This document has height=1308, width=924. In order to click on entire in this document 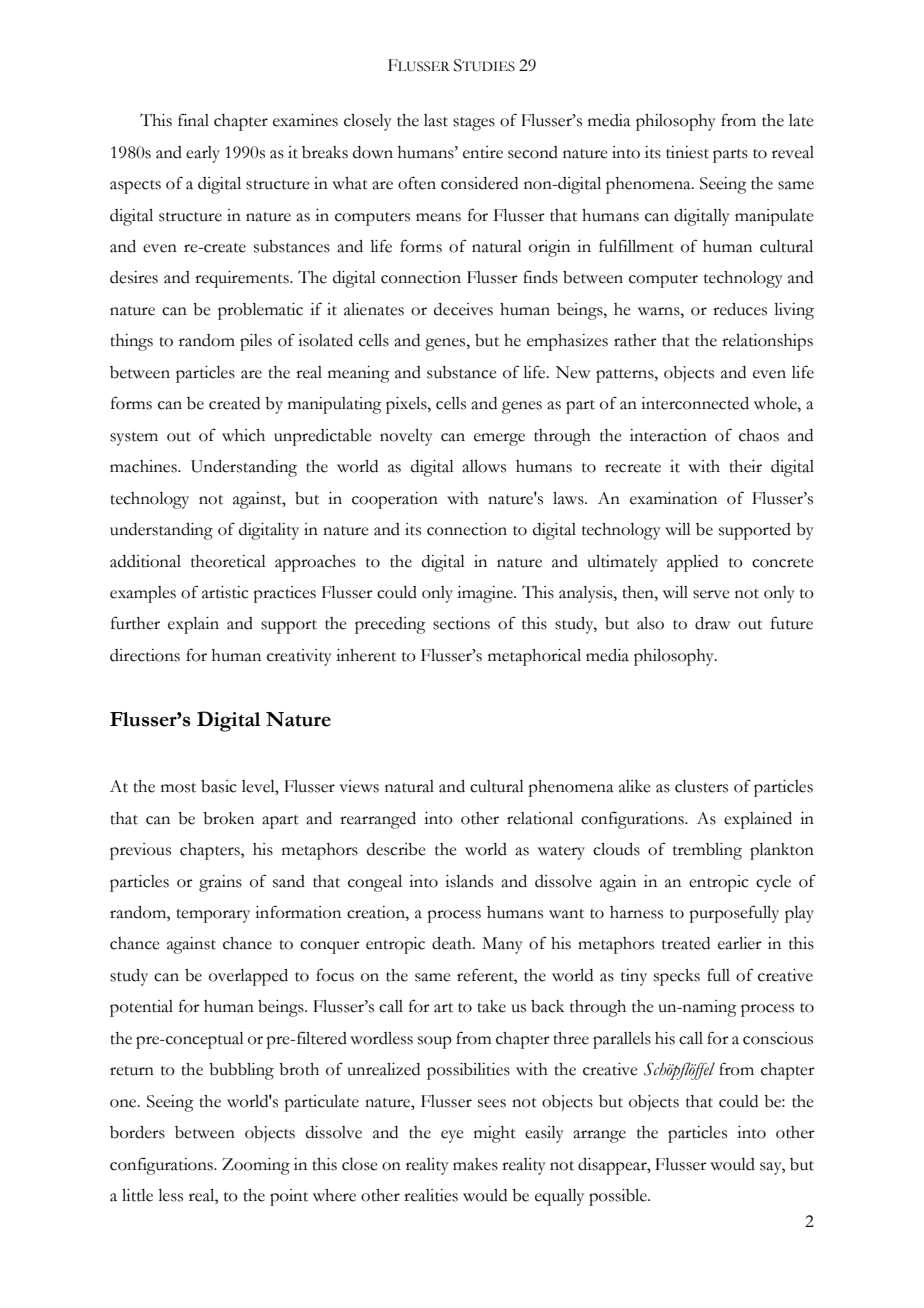, I will do `click(483, 152)`.
